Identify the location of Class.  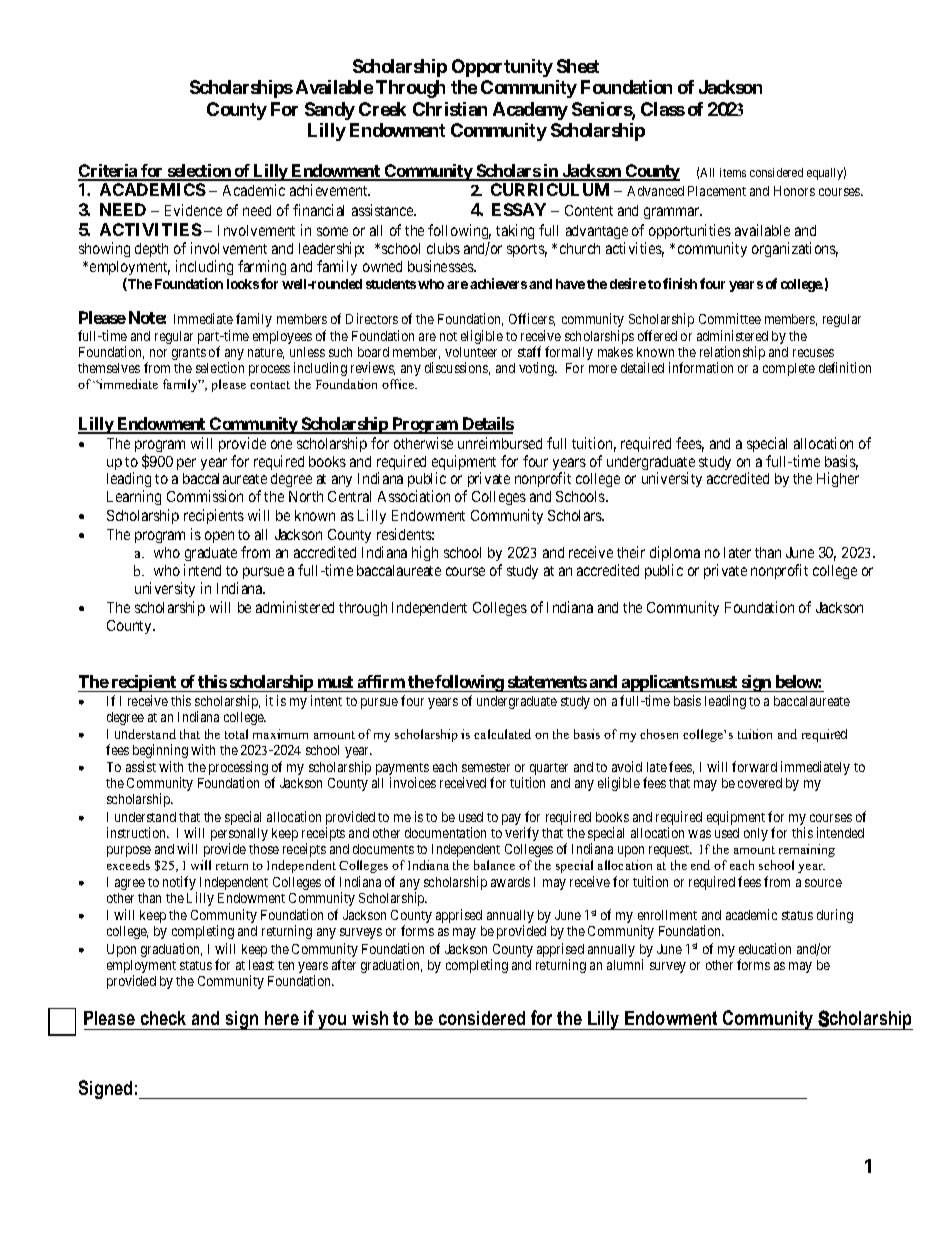
(663, 109).
